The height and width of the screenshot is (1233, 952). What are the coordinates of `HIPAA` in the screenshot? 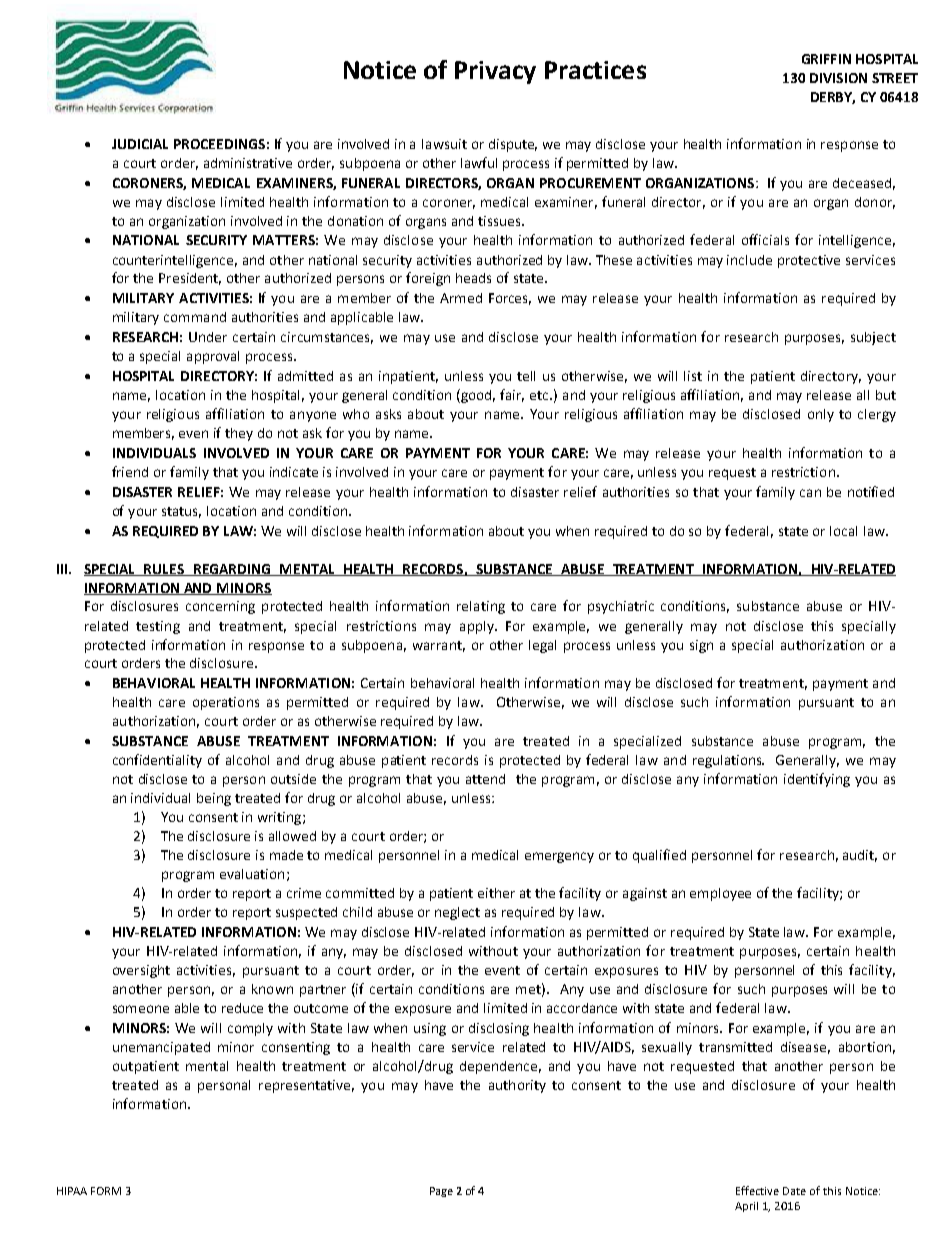 It's located at (72, 1191).
